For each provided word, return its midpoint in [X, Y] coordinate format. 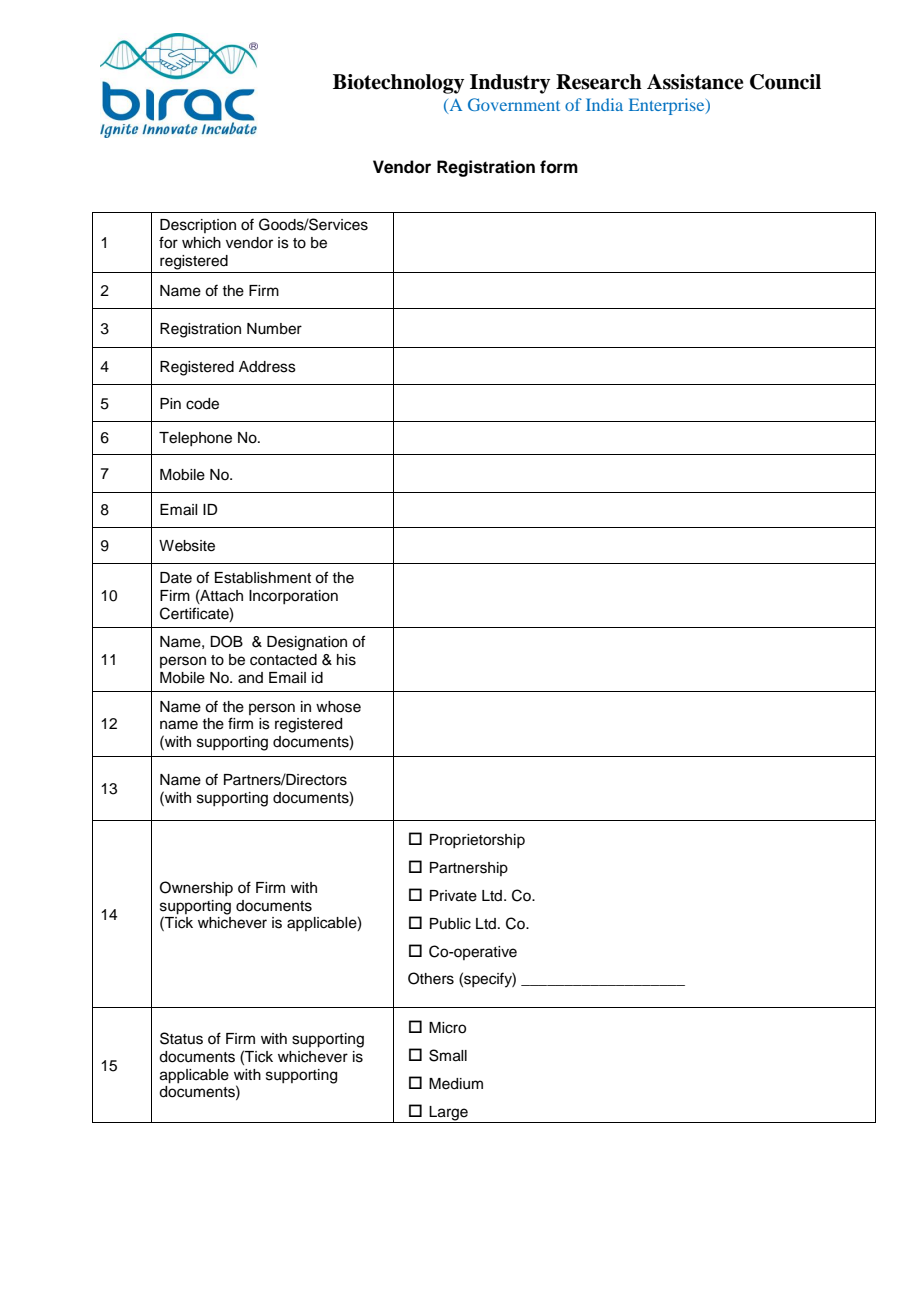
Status [181, 1038]
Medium [456, 1084]
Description [198, 226]
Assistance [695, 82]
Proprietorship [477, 841]
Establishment [263, 578]
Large [449, 1114]
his [346, 660]
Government [514, 104]
